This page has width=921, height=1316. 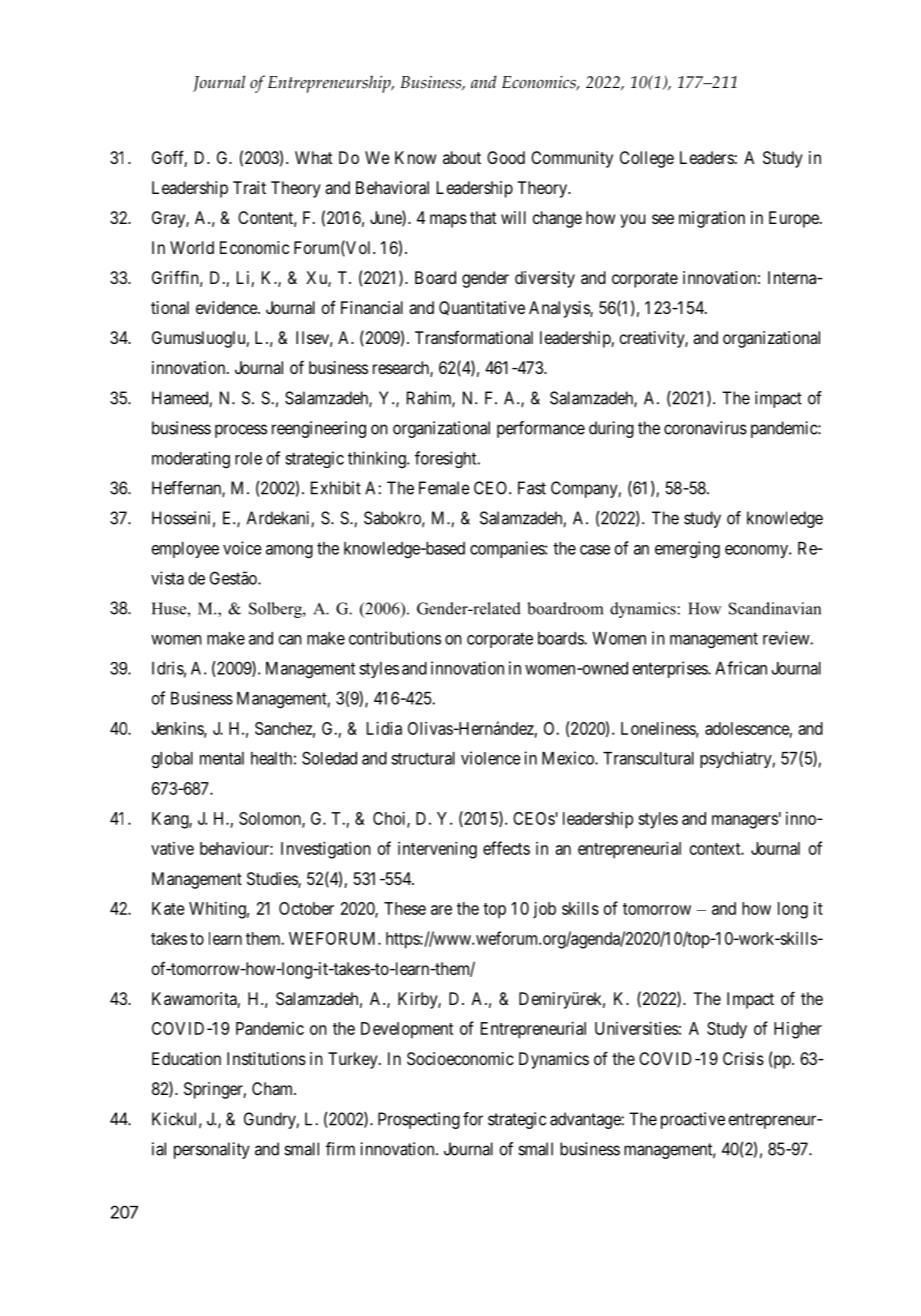 What do you see at coordinates (506, 848) in the page?
I see `effects` at bounding box center [506, 848].
